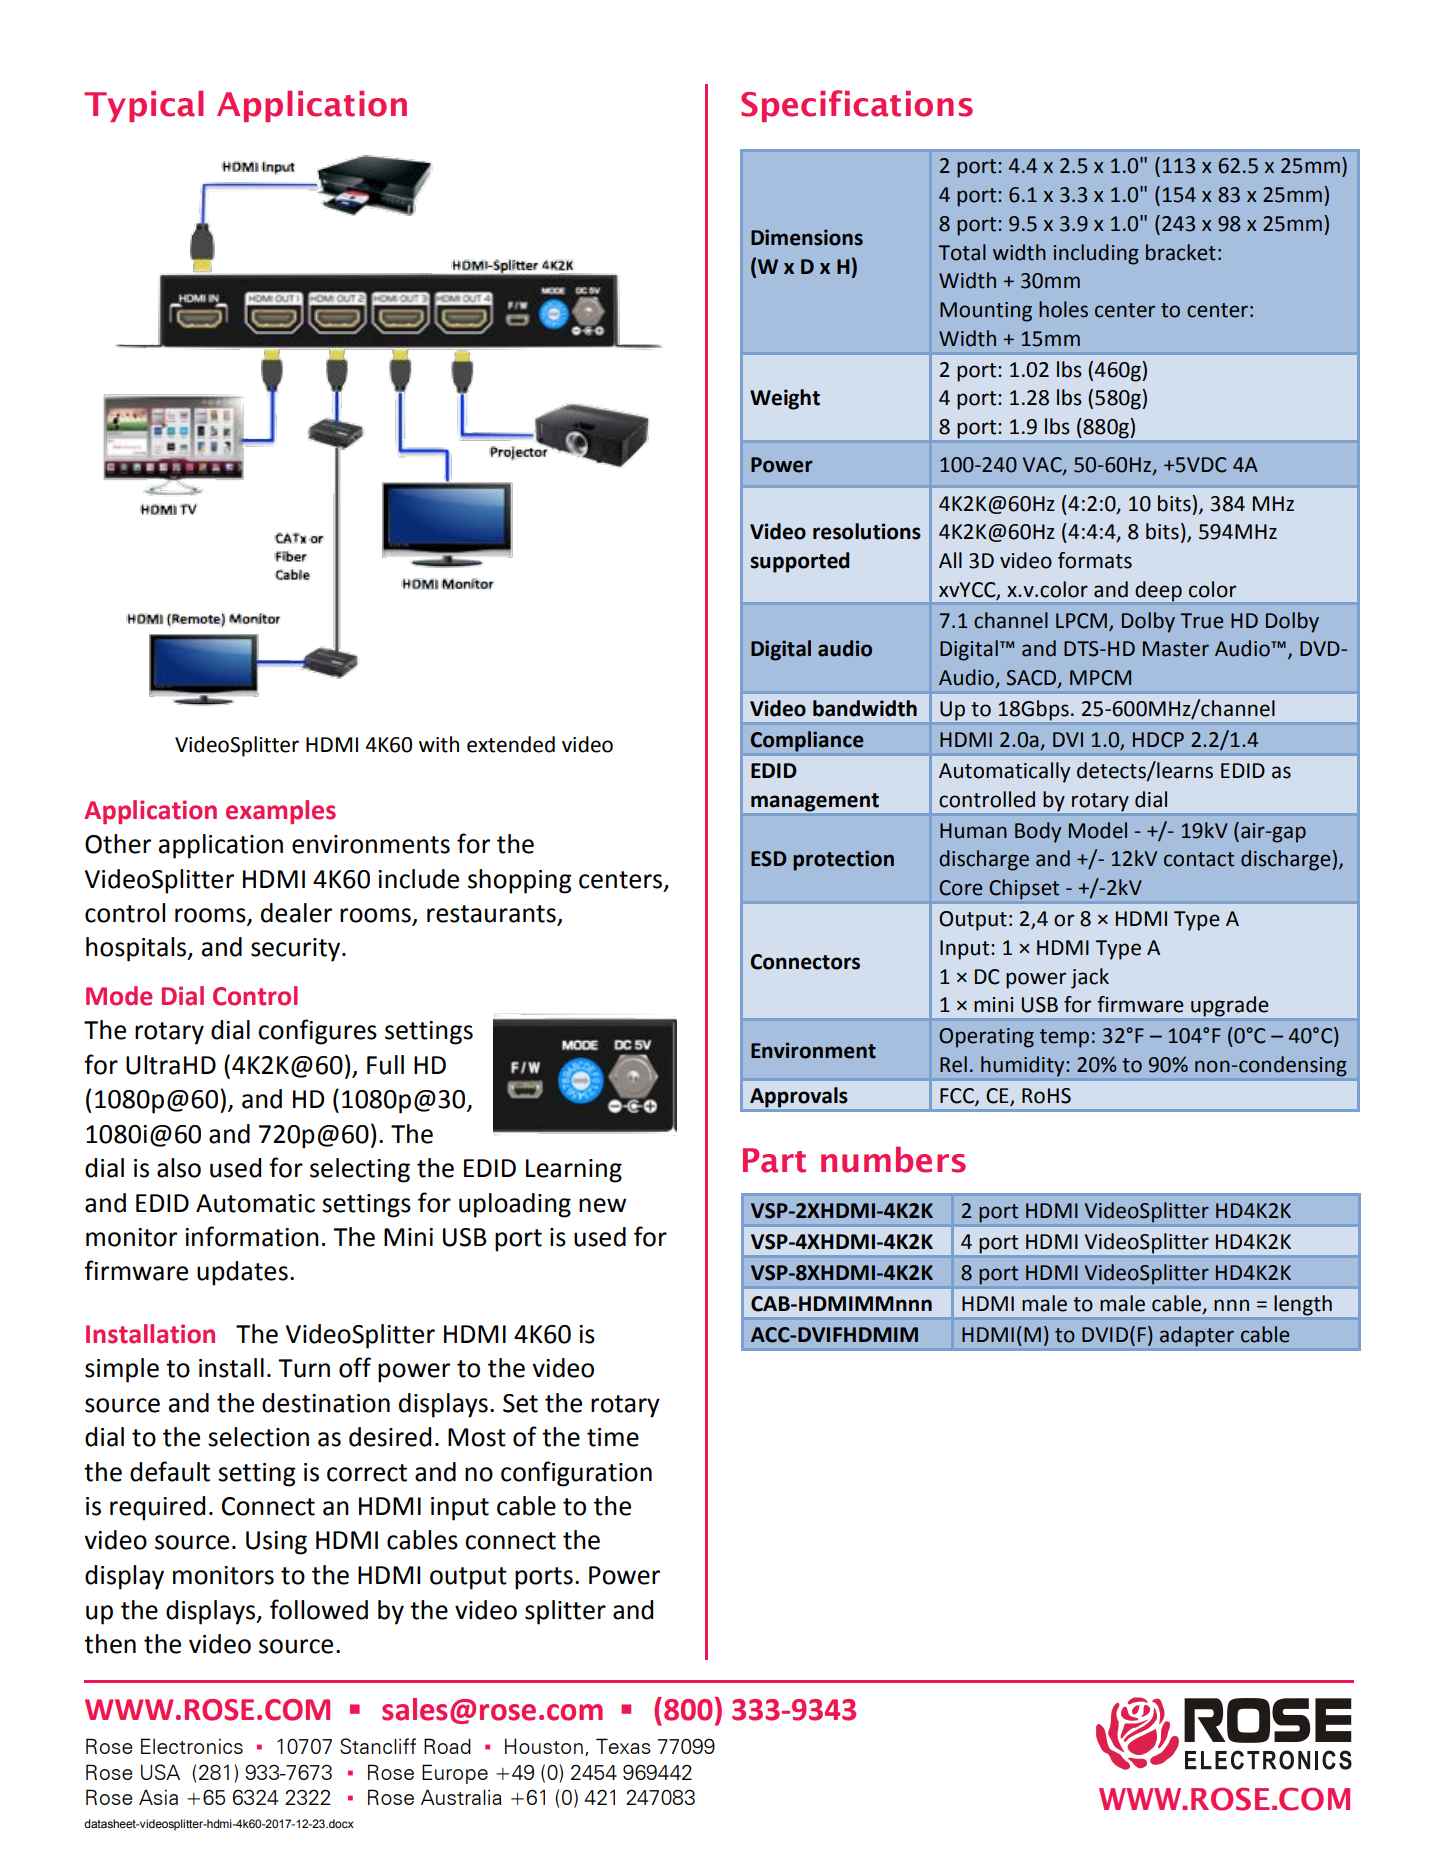 This screenshot has width=1438, height=1861. I want to click on Turn, so click(304, 1368).
